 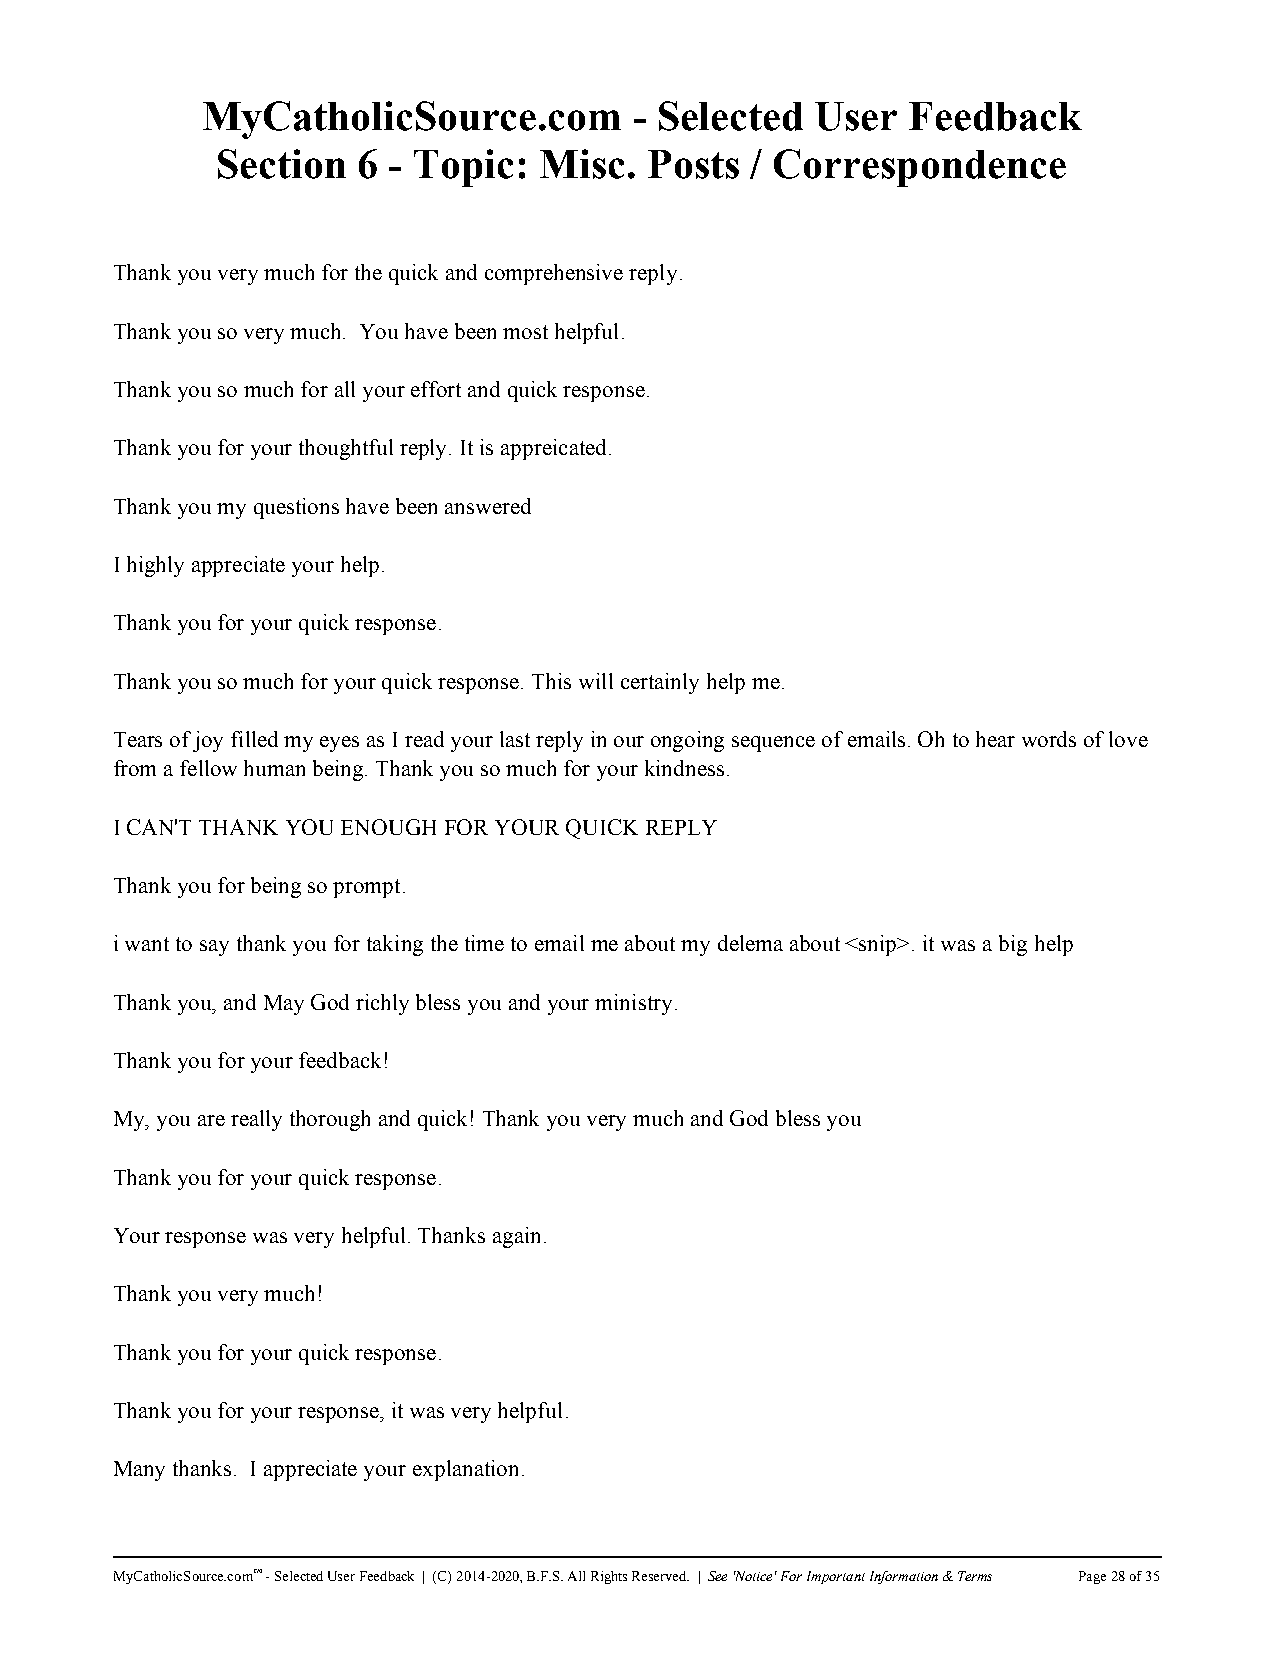 I want to click on Rights, so click(x=609, y=1577).
